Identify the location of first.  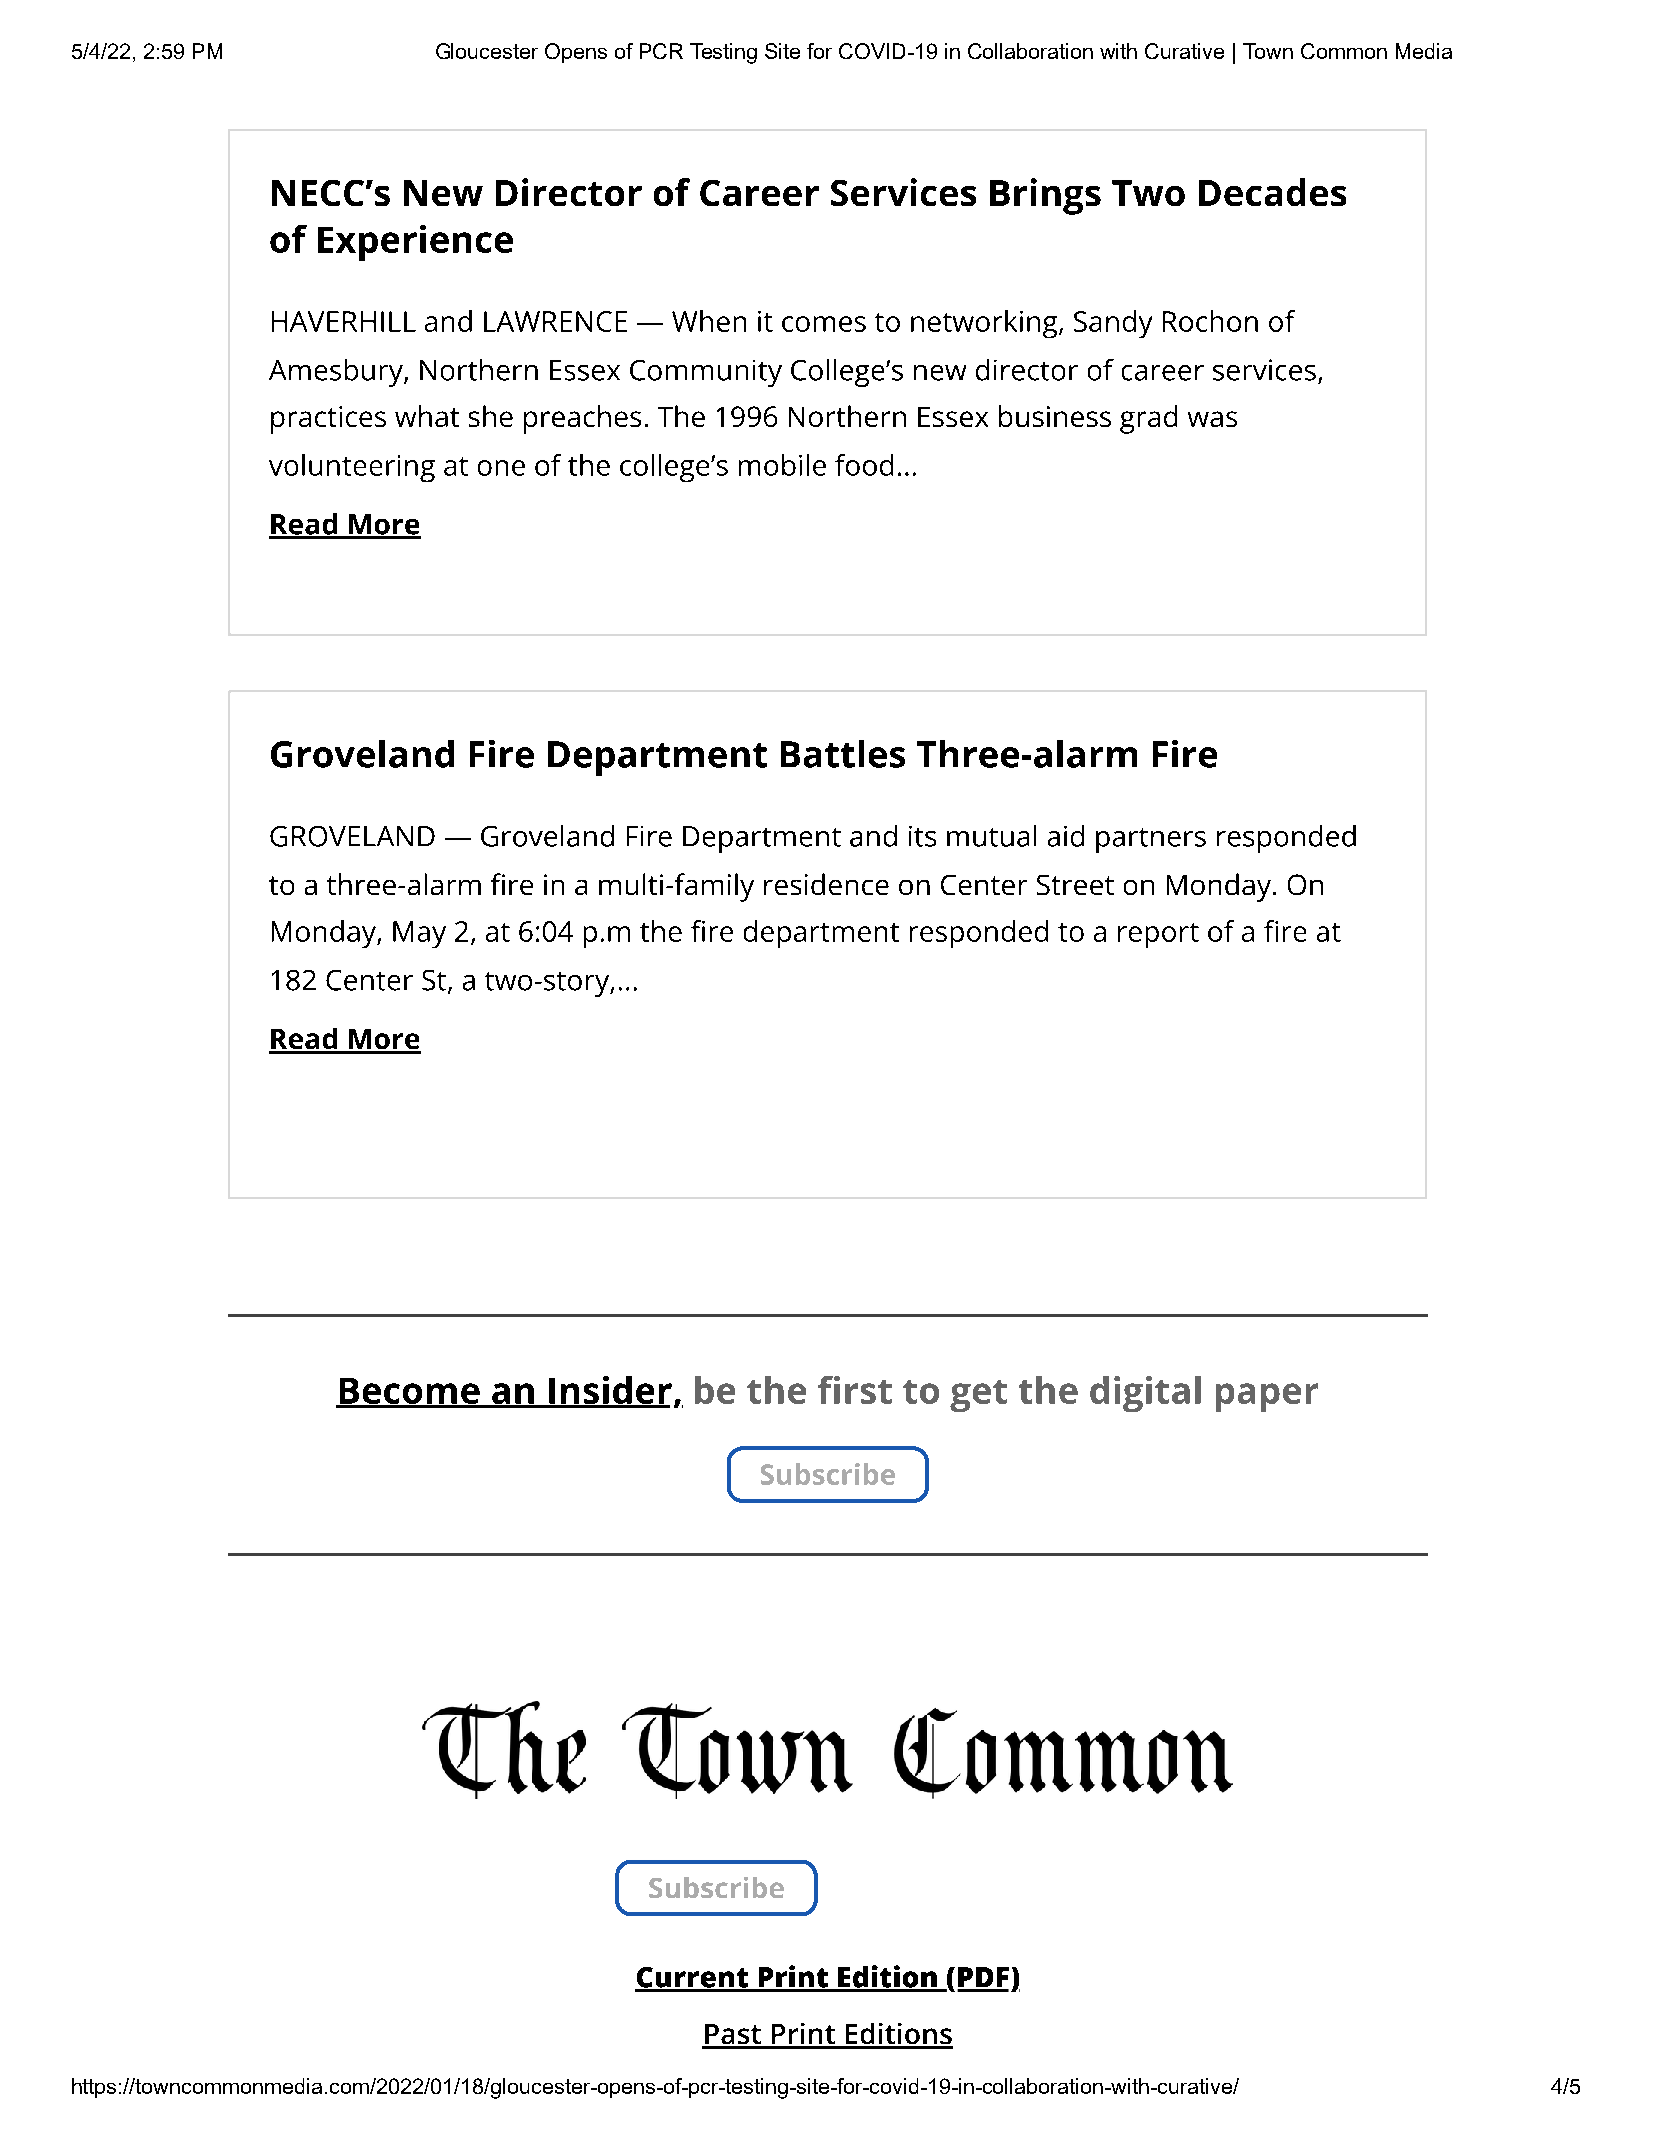
(855, 1390).
